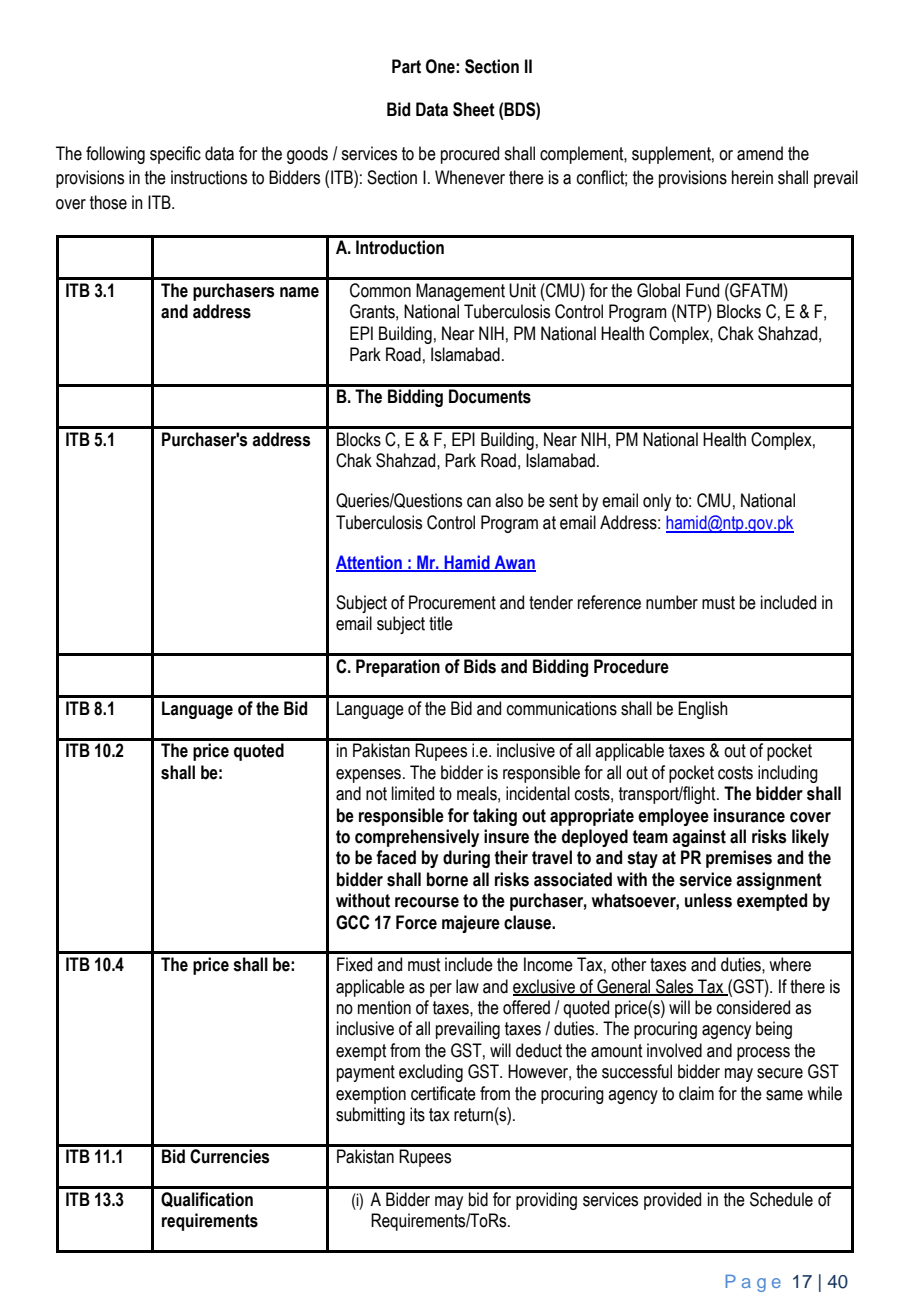 The image size is (924, 1309). I want to click on Sheet, so click(474, 109).
